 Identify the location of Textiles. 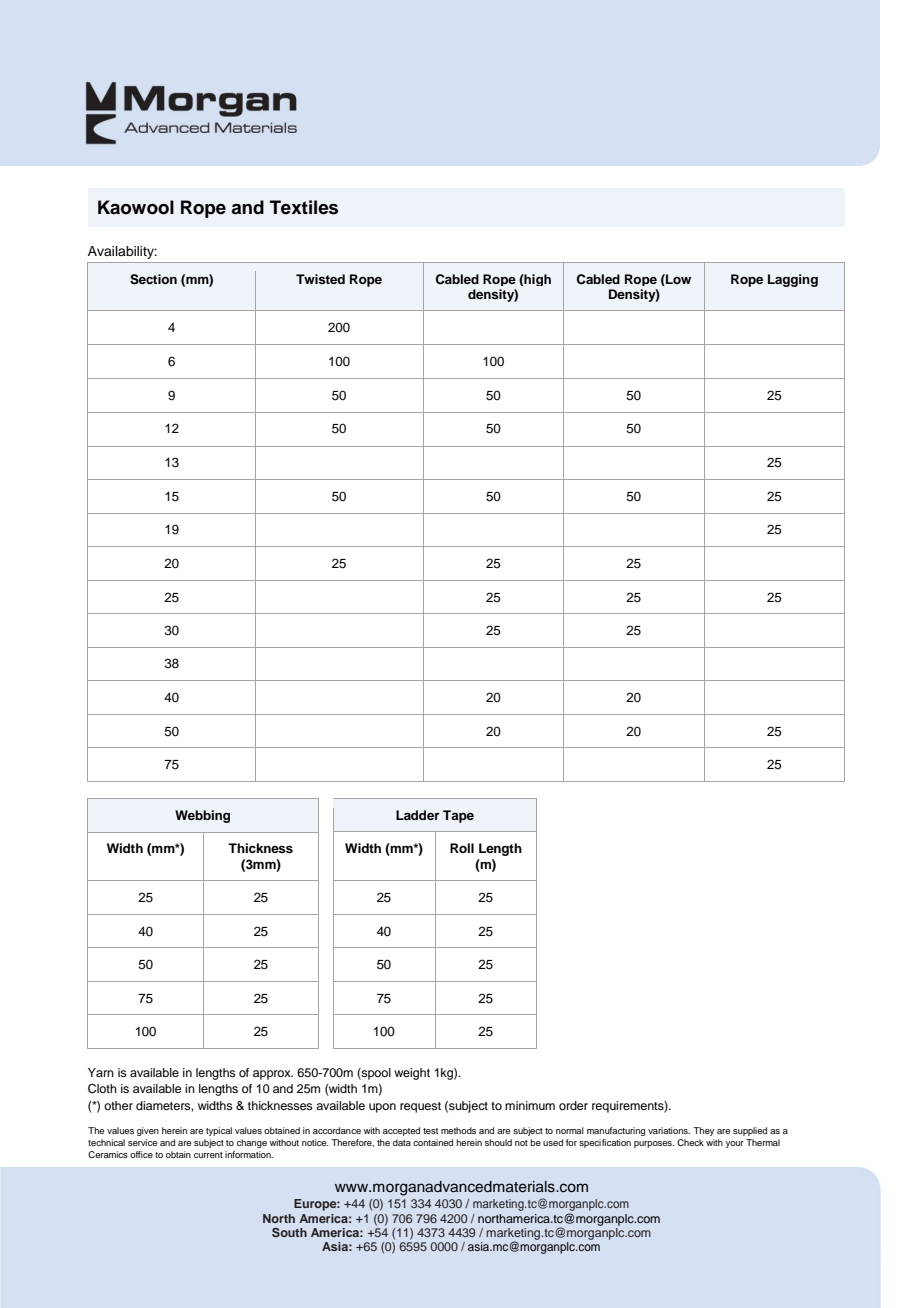
(304, 207).
